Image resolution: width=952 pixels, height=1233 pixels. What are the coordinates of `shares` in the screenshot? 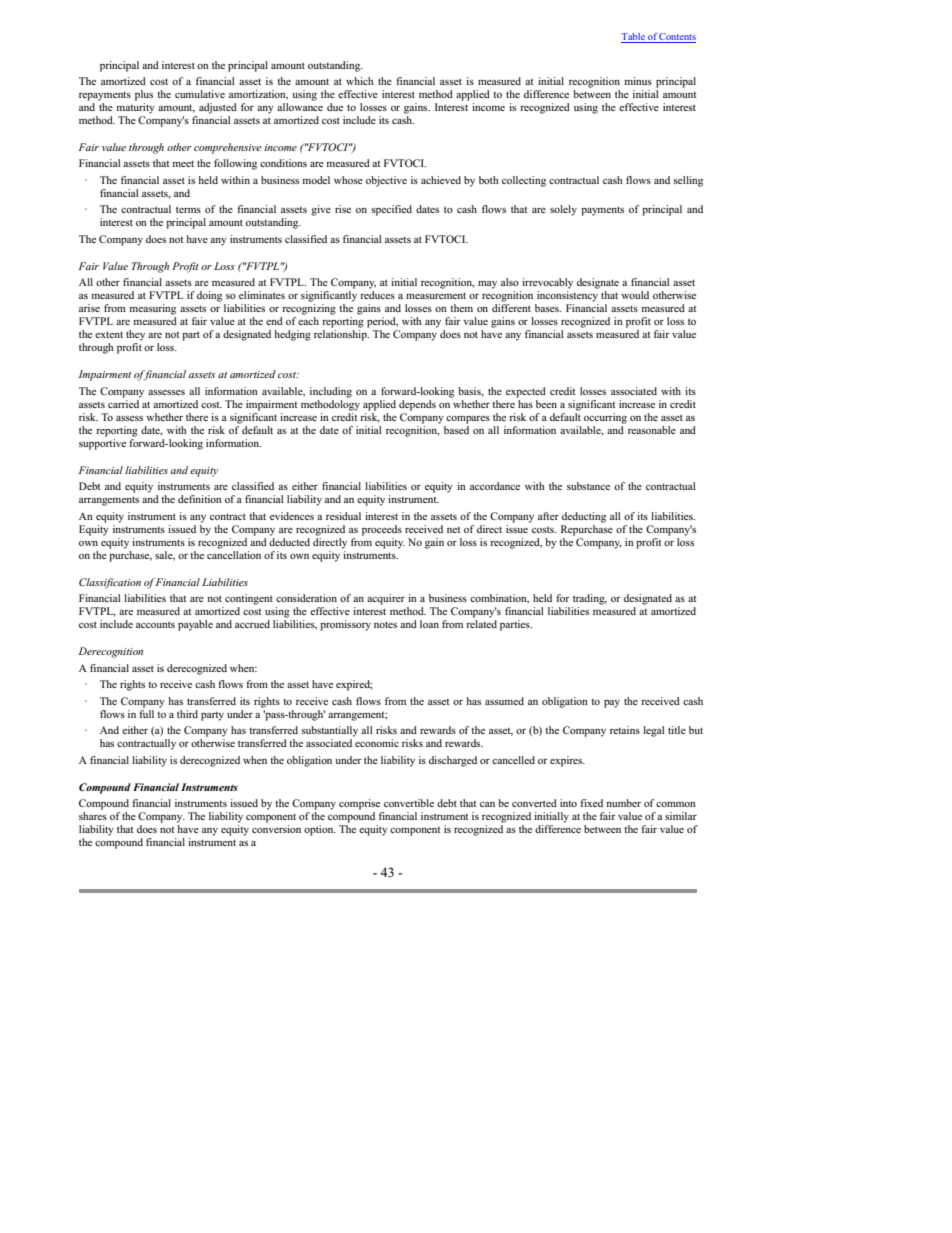 It's located at (93, 816).
